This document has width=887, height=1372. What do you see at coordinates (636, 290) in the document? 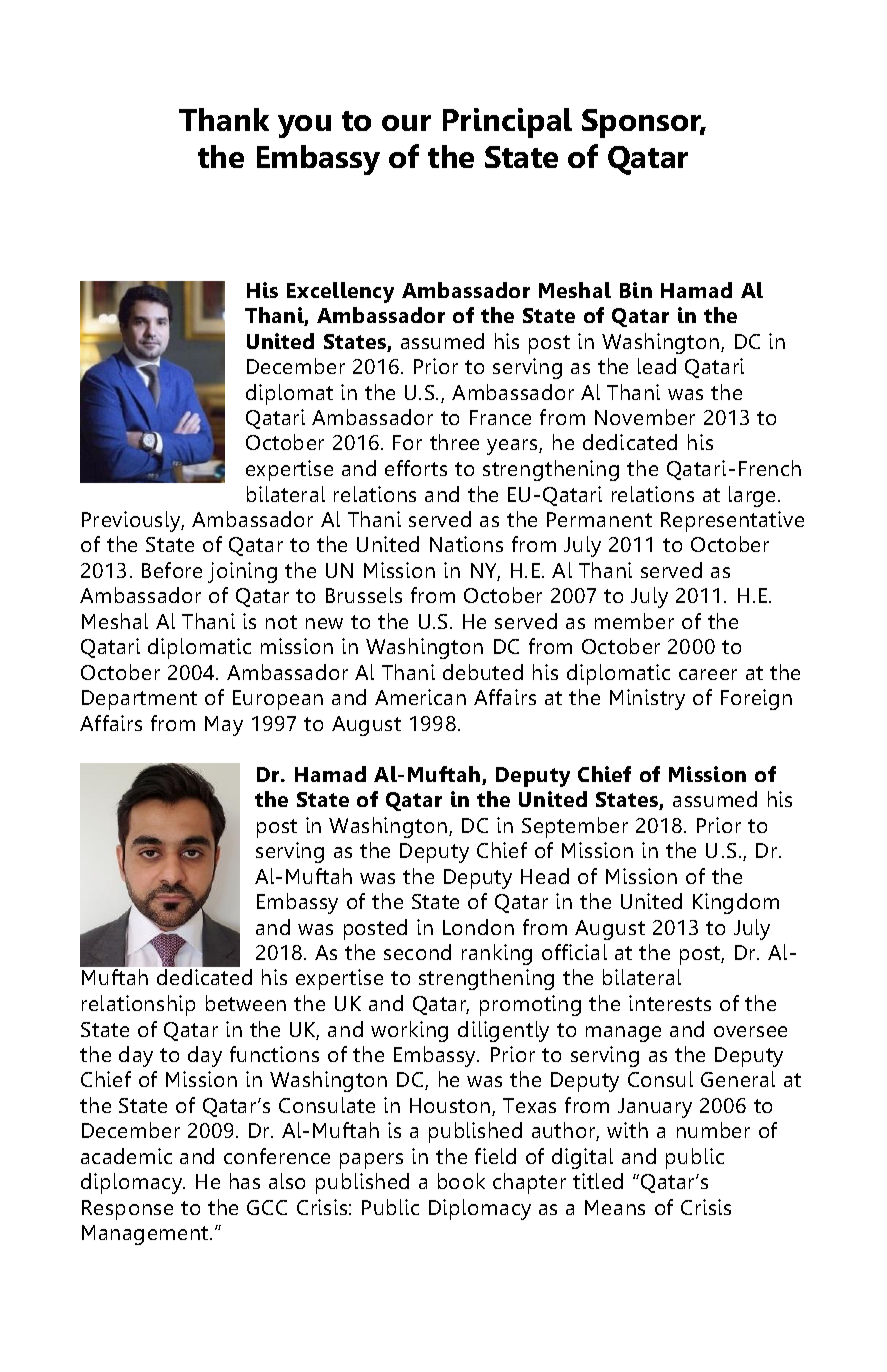
I see `Bin` at bounding box center [636, 290].
